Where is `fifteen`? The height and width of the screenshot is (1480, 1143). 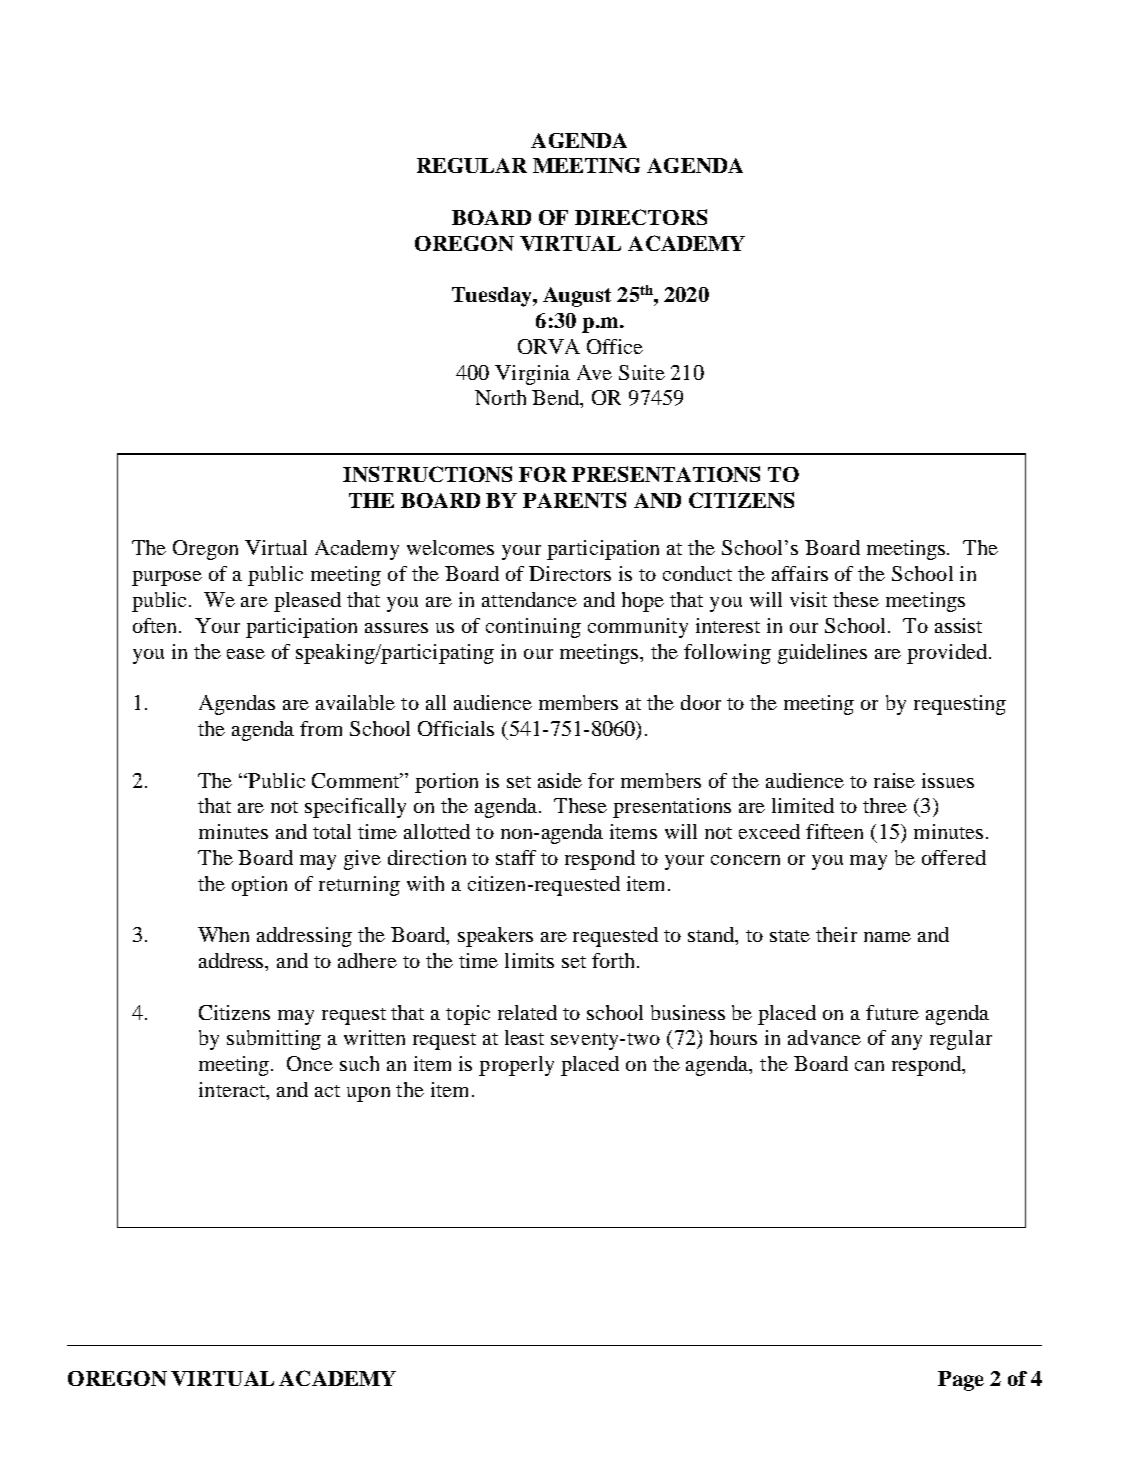
fifteen is located at coordinates (834, 831).
